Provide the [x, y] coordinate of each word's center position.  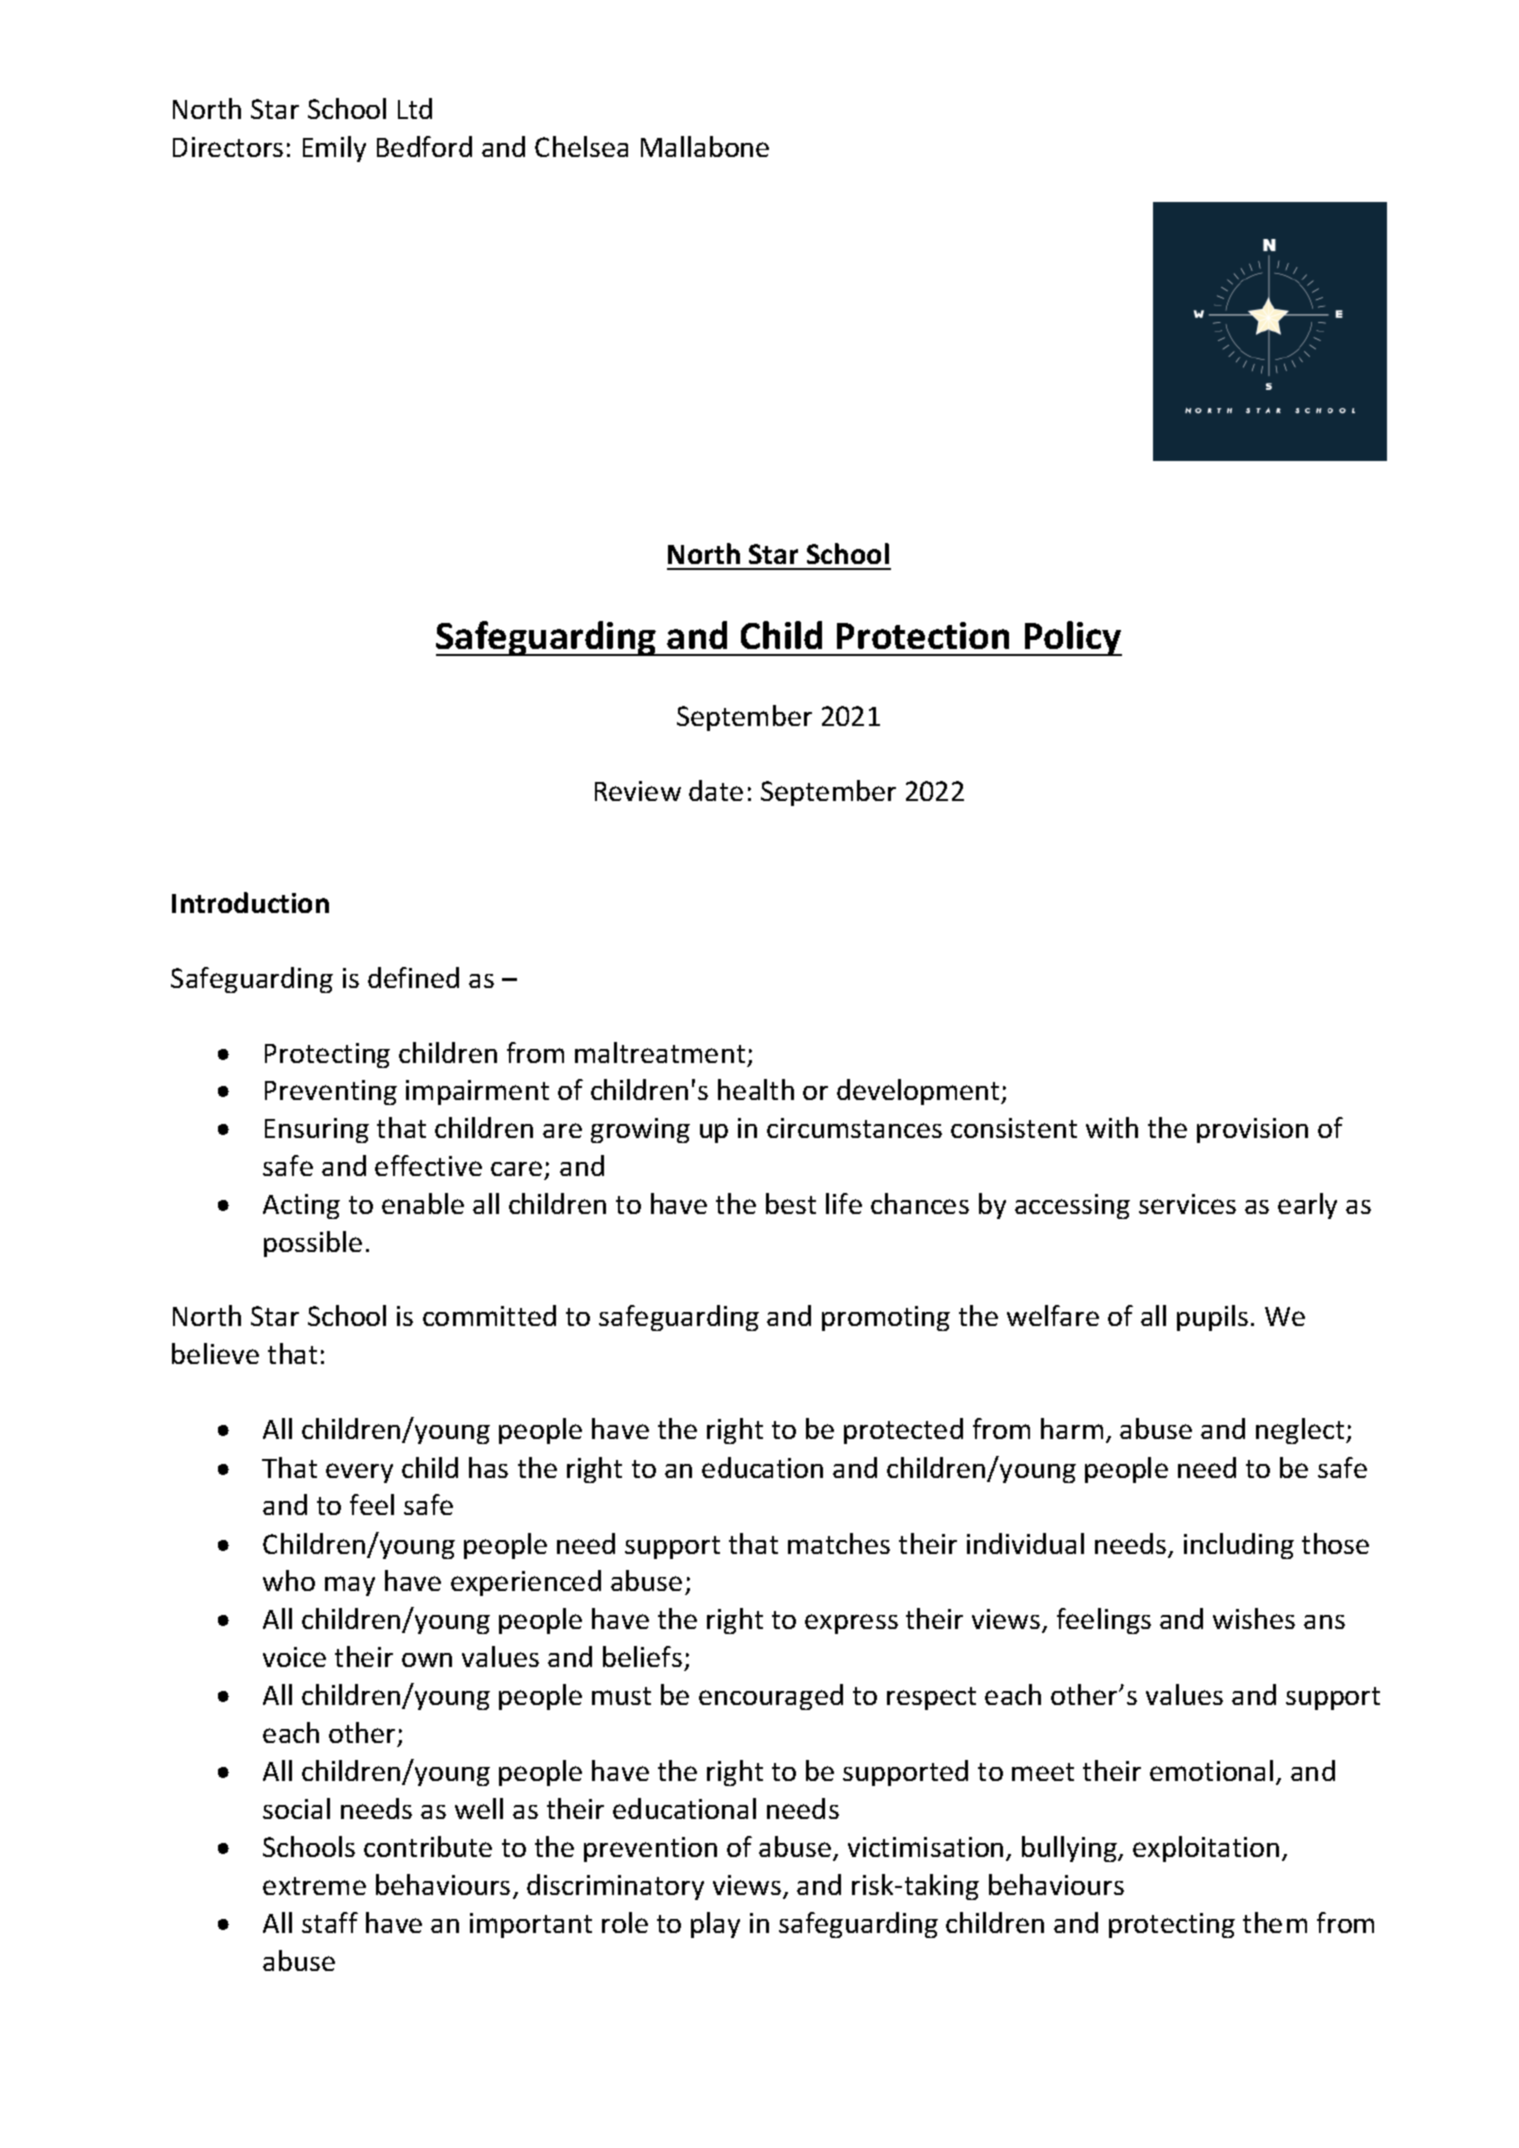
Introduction [250, 902]
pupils [1212, 1318]
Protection [923, 635]
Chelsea [581, 146]
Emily [334, 149]
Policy [1072, 638]
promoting [886, 1318]
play [715, 1925]
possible [313, 1244]
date [716, 790]
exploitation [1206, 1849]
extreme [314, 1886]
